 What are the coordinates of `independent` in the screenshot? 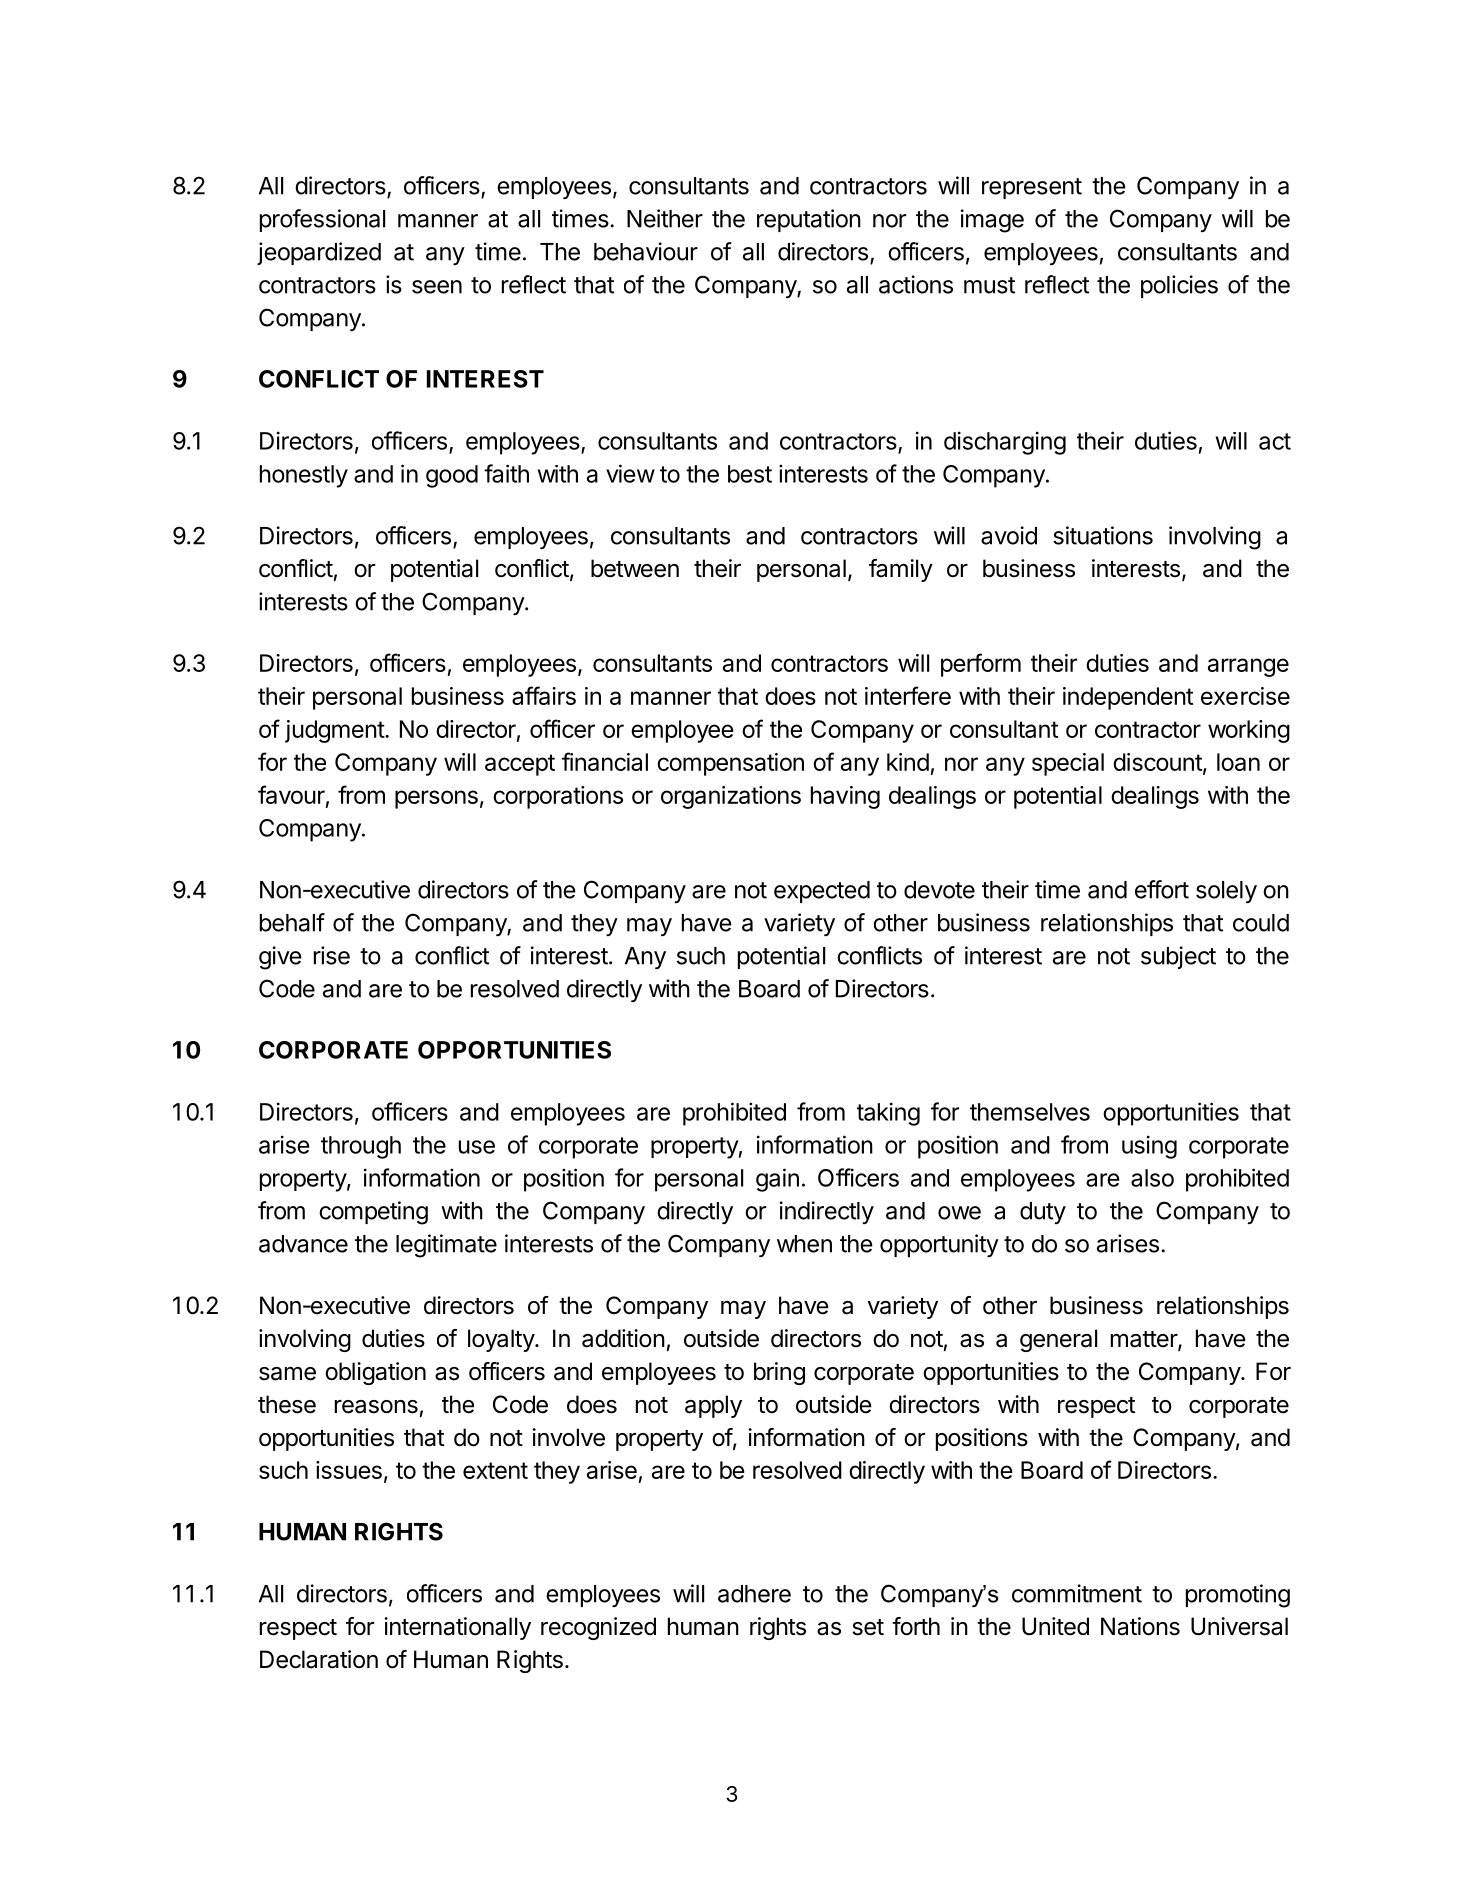 It's located at (1128, 698).
